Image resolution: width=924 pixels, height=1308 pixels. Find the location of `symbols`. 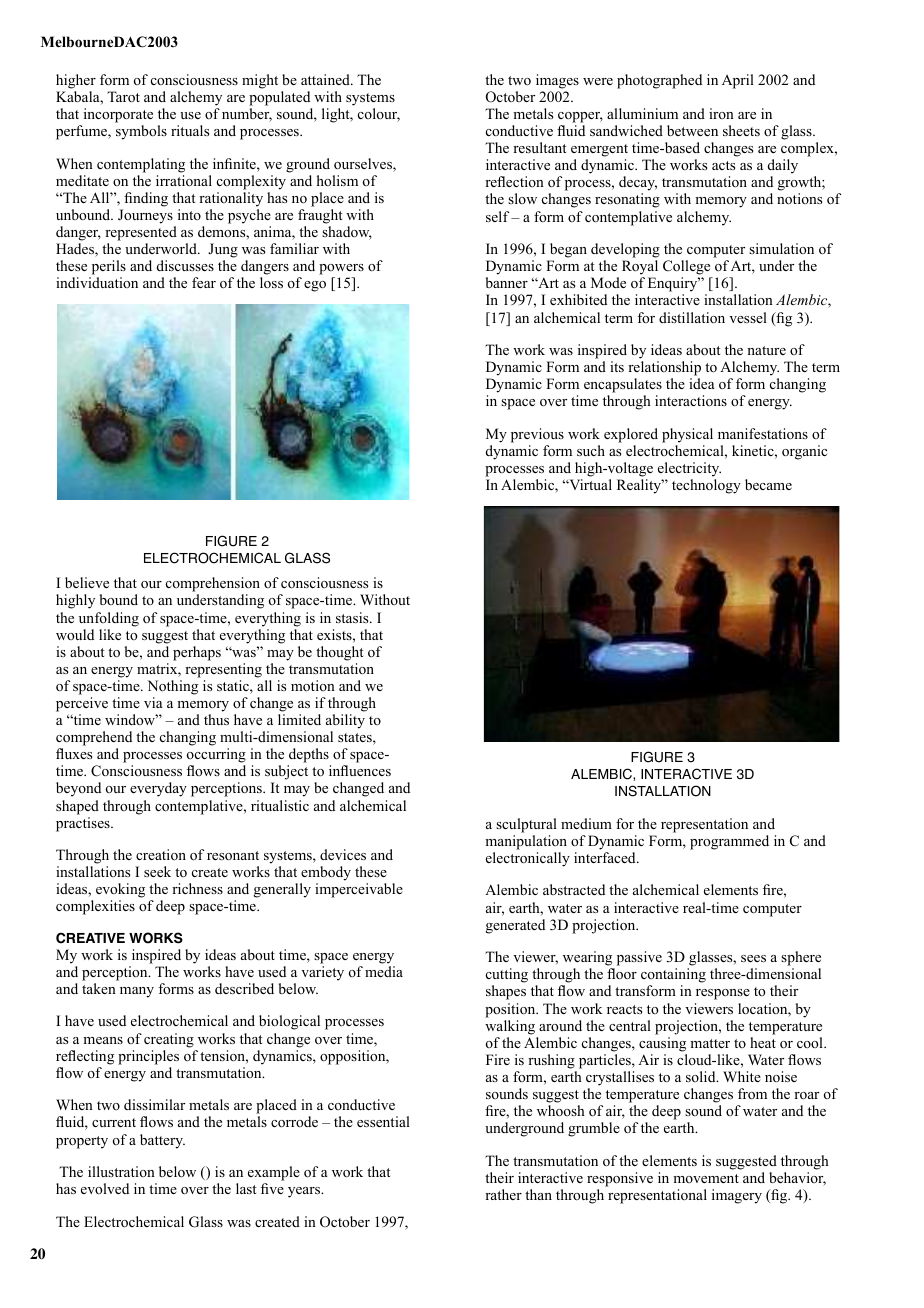

symbols is located at coordinates (141, 132).
